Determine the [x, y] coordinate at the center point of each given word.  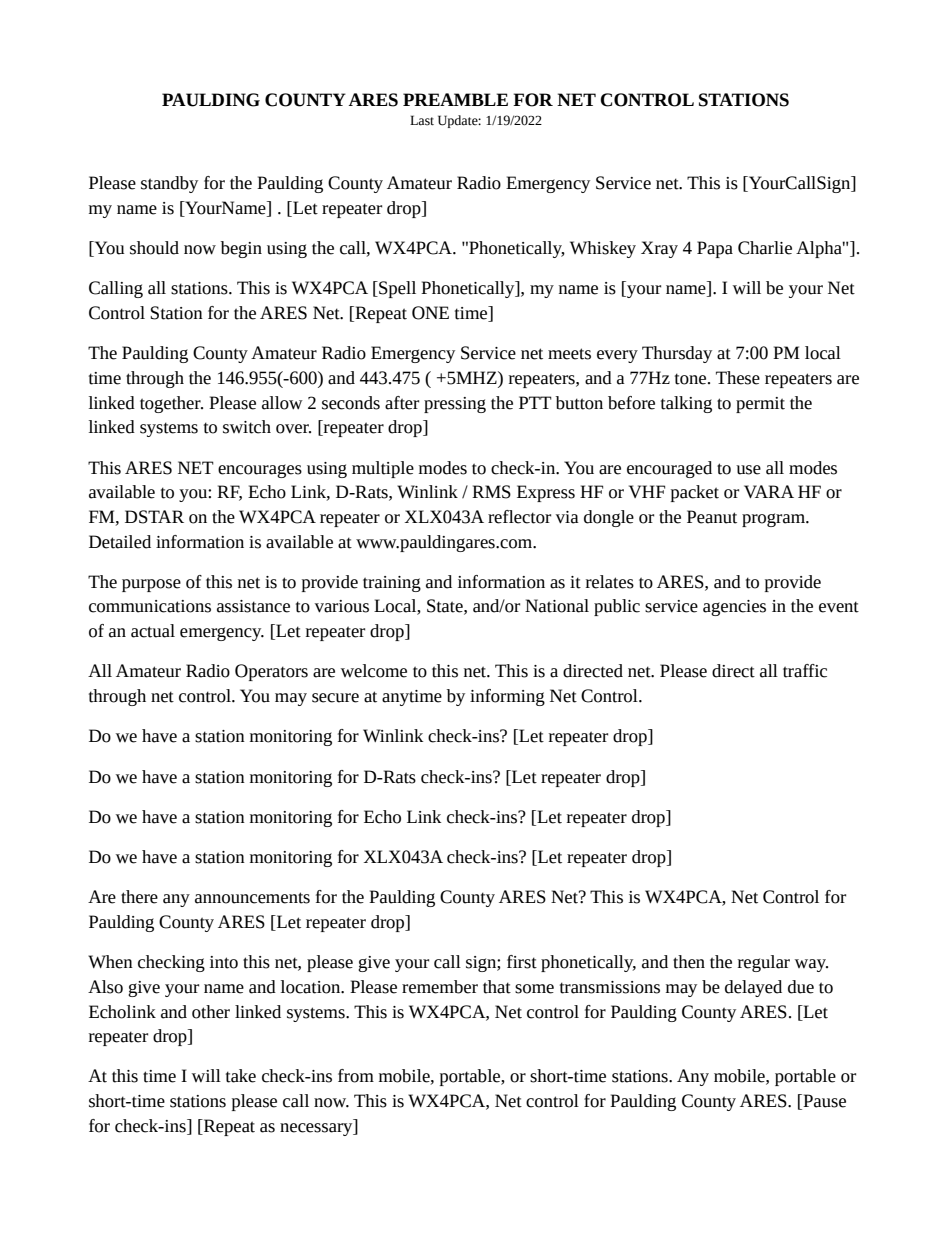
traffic [805, 671]
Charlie [765, 248]
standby [169, 184]
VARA [769, 491]
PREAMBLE [455, 99]
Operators [271, 672]
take [241, 1076]
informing [507, 697]
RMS [491, 492]
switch [247, 427]
